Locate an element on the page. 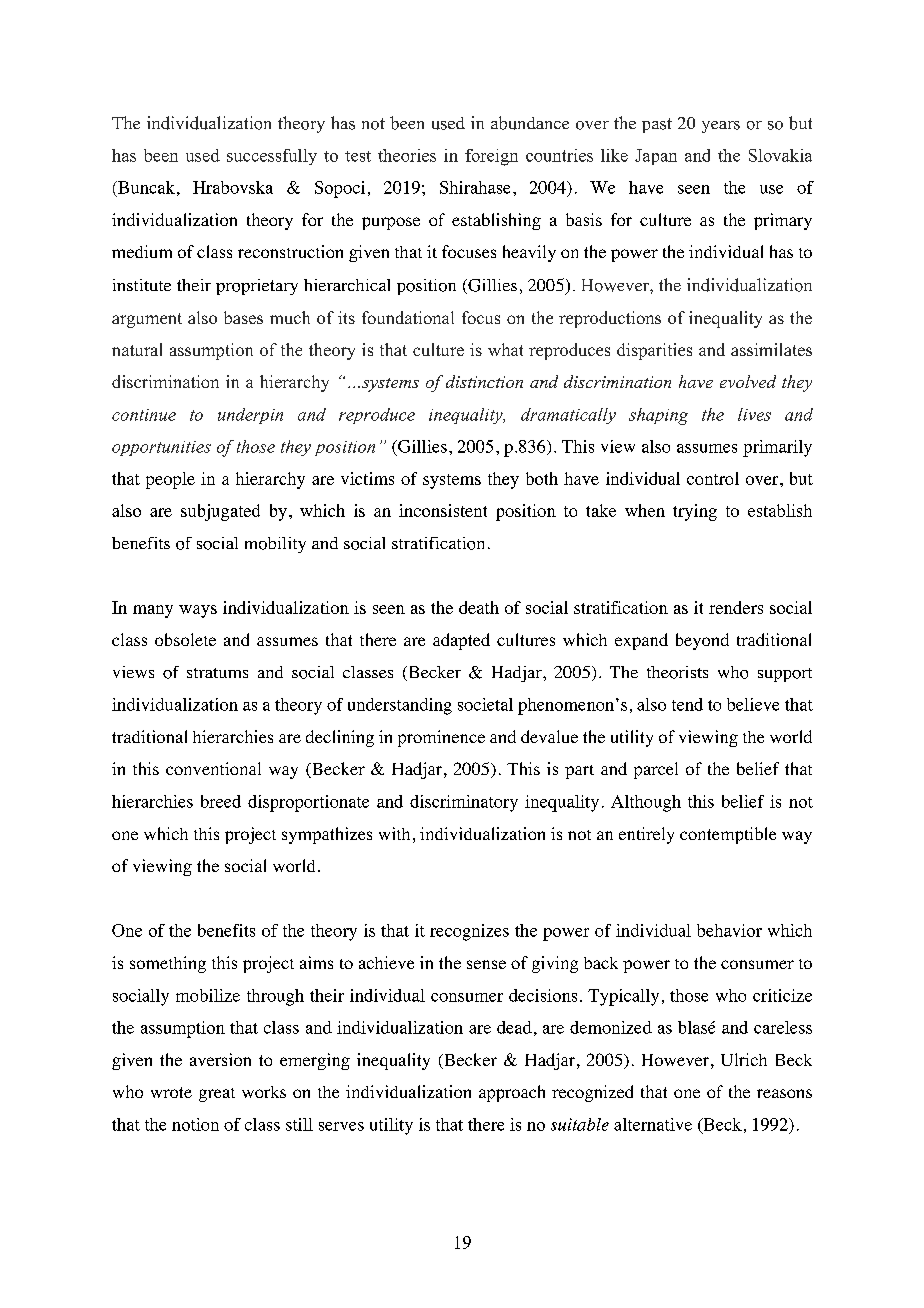 The width and height of the page is (924, 1308). disparities is located at coordinates (654, 351).
